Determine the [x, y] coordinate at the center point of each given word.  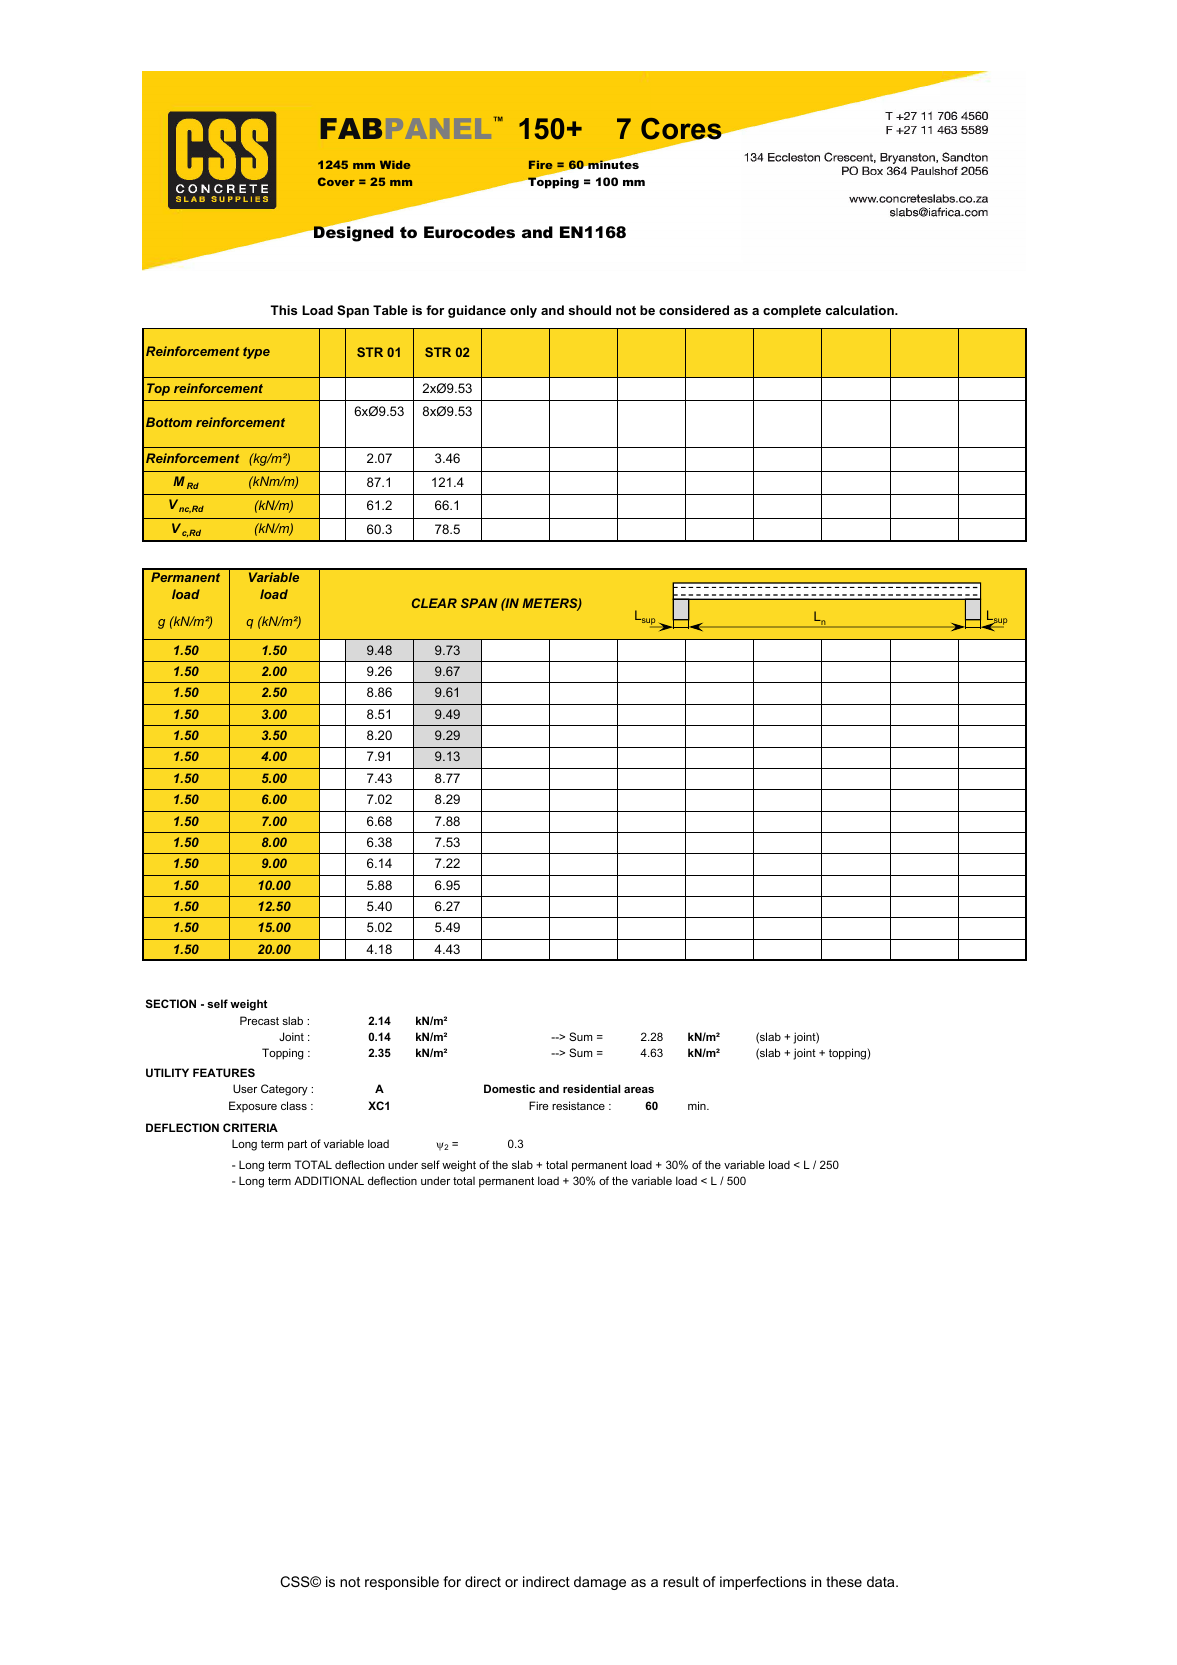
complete [792, 311]
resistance [578, 1105]
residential [591, 1088]
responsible [402, 1583]
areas [639, 1090]
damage [600, 1583]
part [297, 1145]
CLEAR [434, 603]
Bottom [169, 422]
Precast [259, 1020]
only [523, 311]
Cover [336, 181]
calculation [861, 310]
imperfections [763, 1583]
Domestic [509, 1088]
